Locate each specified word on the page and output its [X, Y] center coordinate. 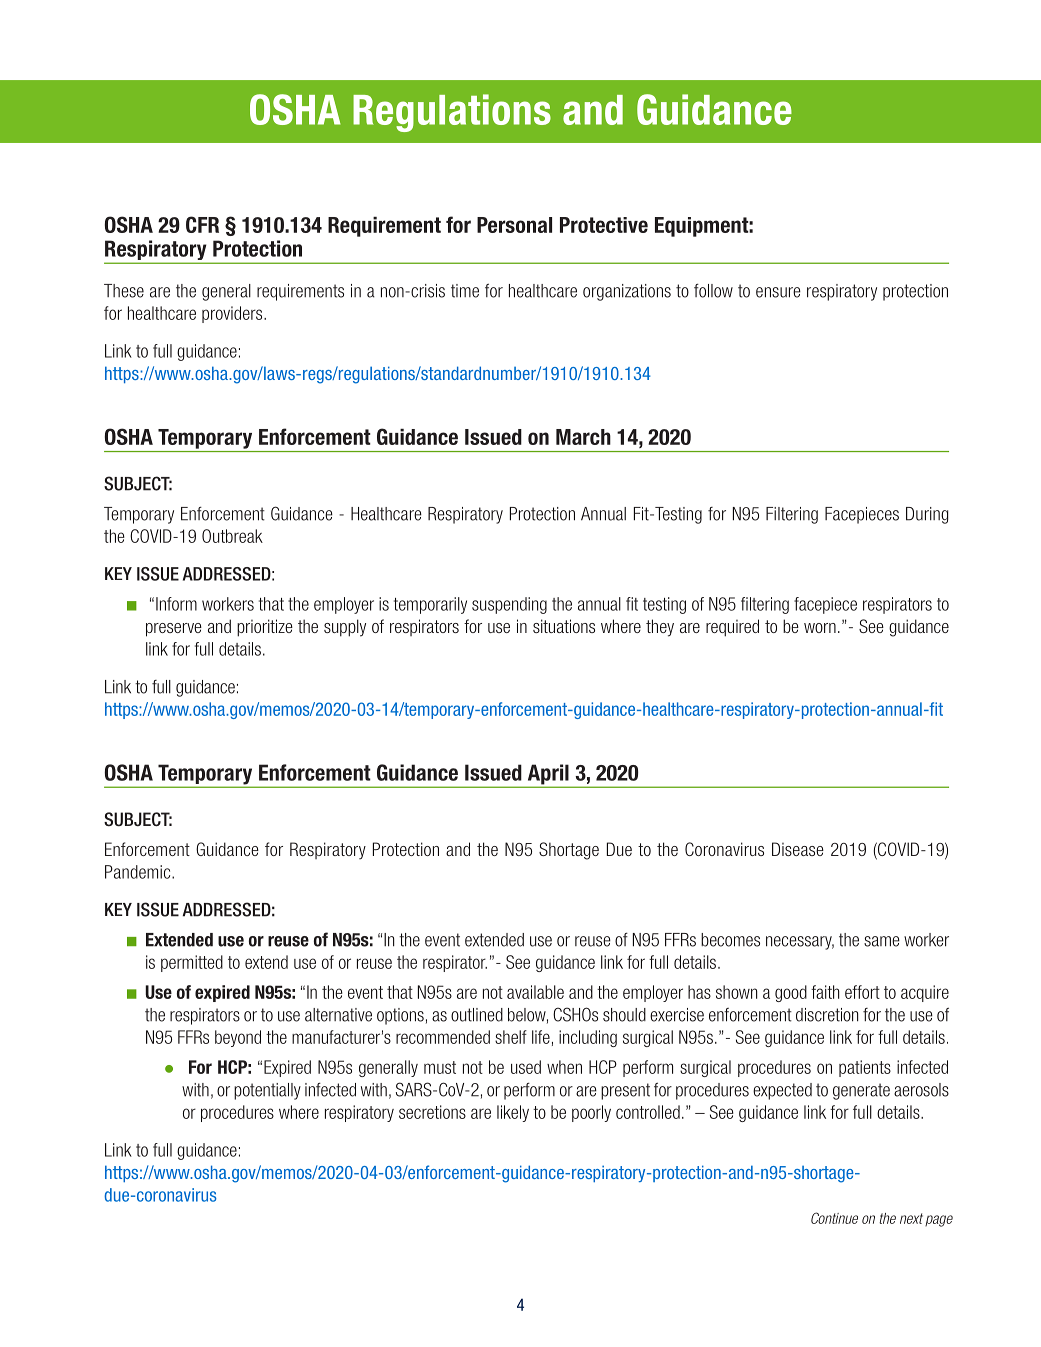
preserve [174, 630]
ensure [778, 292]
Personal [514, 225]
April [548, 775]
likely [513, 1113]
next [911, 1218]
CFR [202, 224]
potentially [267, 1091]
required [732, 628]
